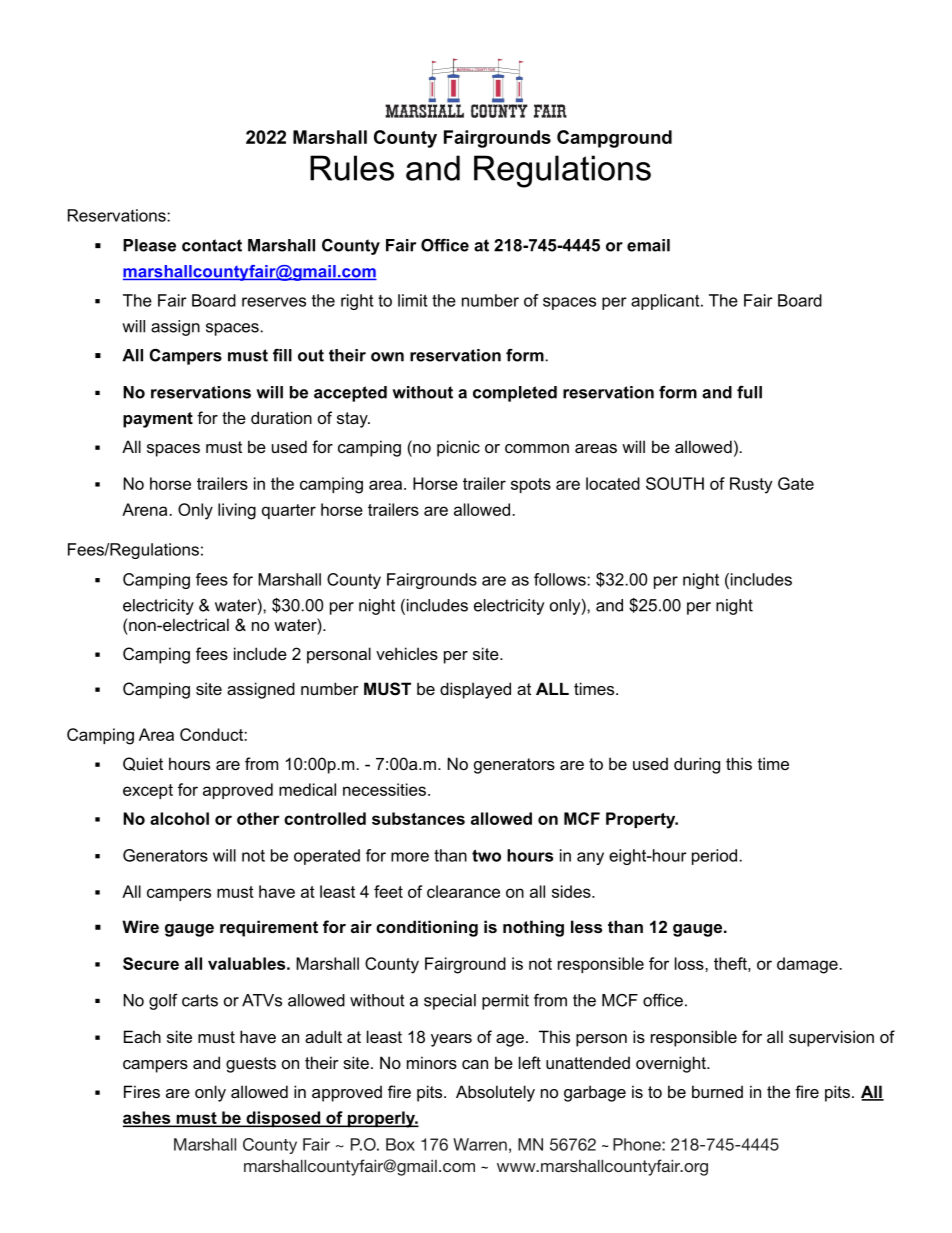 Image resolution: width=952 pixels, height=1233 pixels. What do you see at coordinates (697, 765) in the screenshot?
I see `during` at bounding box center [697, 765].
